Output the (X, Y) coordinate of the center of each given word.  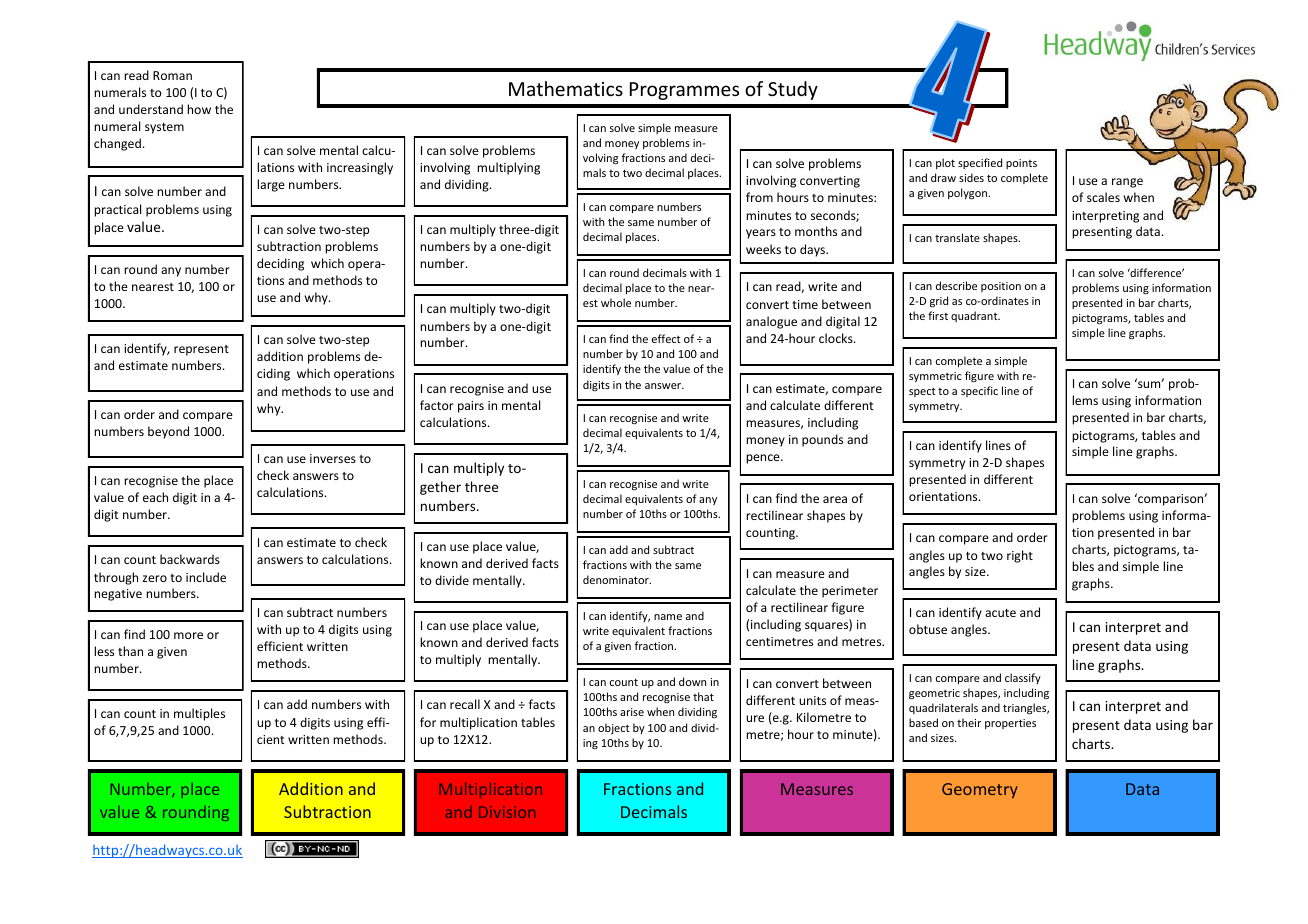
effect (666, 338)
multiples (199, 714)
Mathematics (566, 88)
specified (980, 163)
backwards (190, 559)
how (199, 109)
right (1020, 556)
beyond (168, 432)
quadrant (975, 316)
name (668, 617)
